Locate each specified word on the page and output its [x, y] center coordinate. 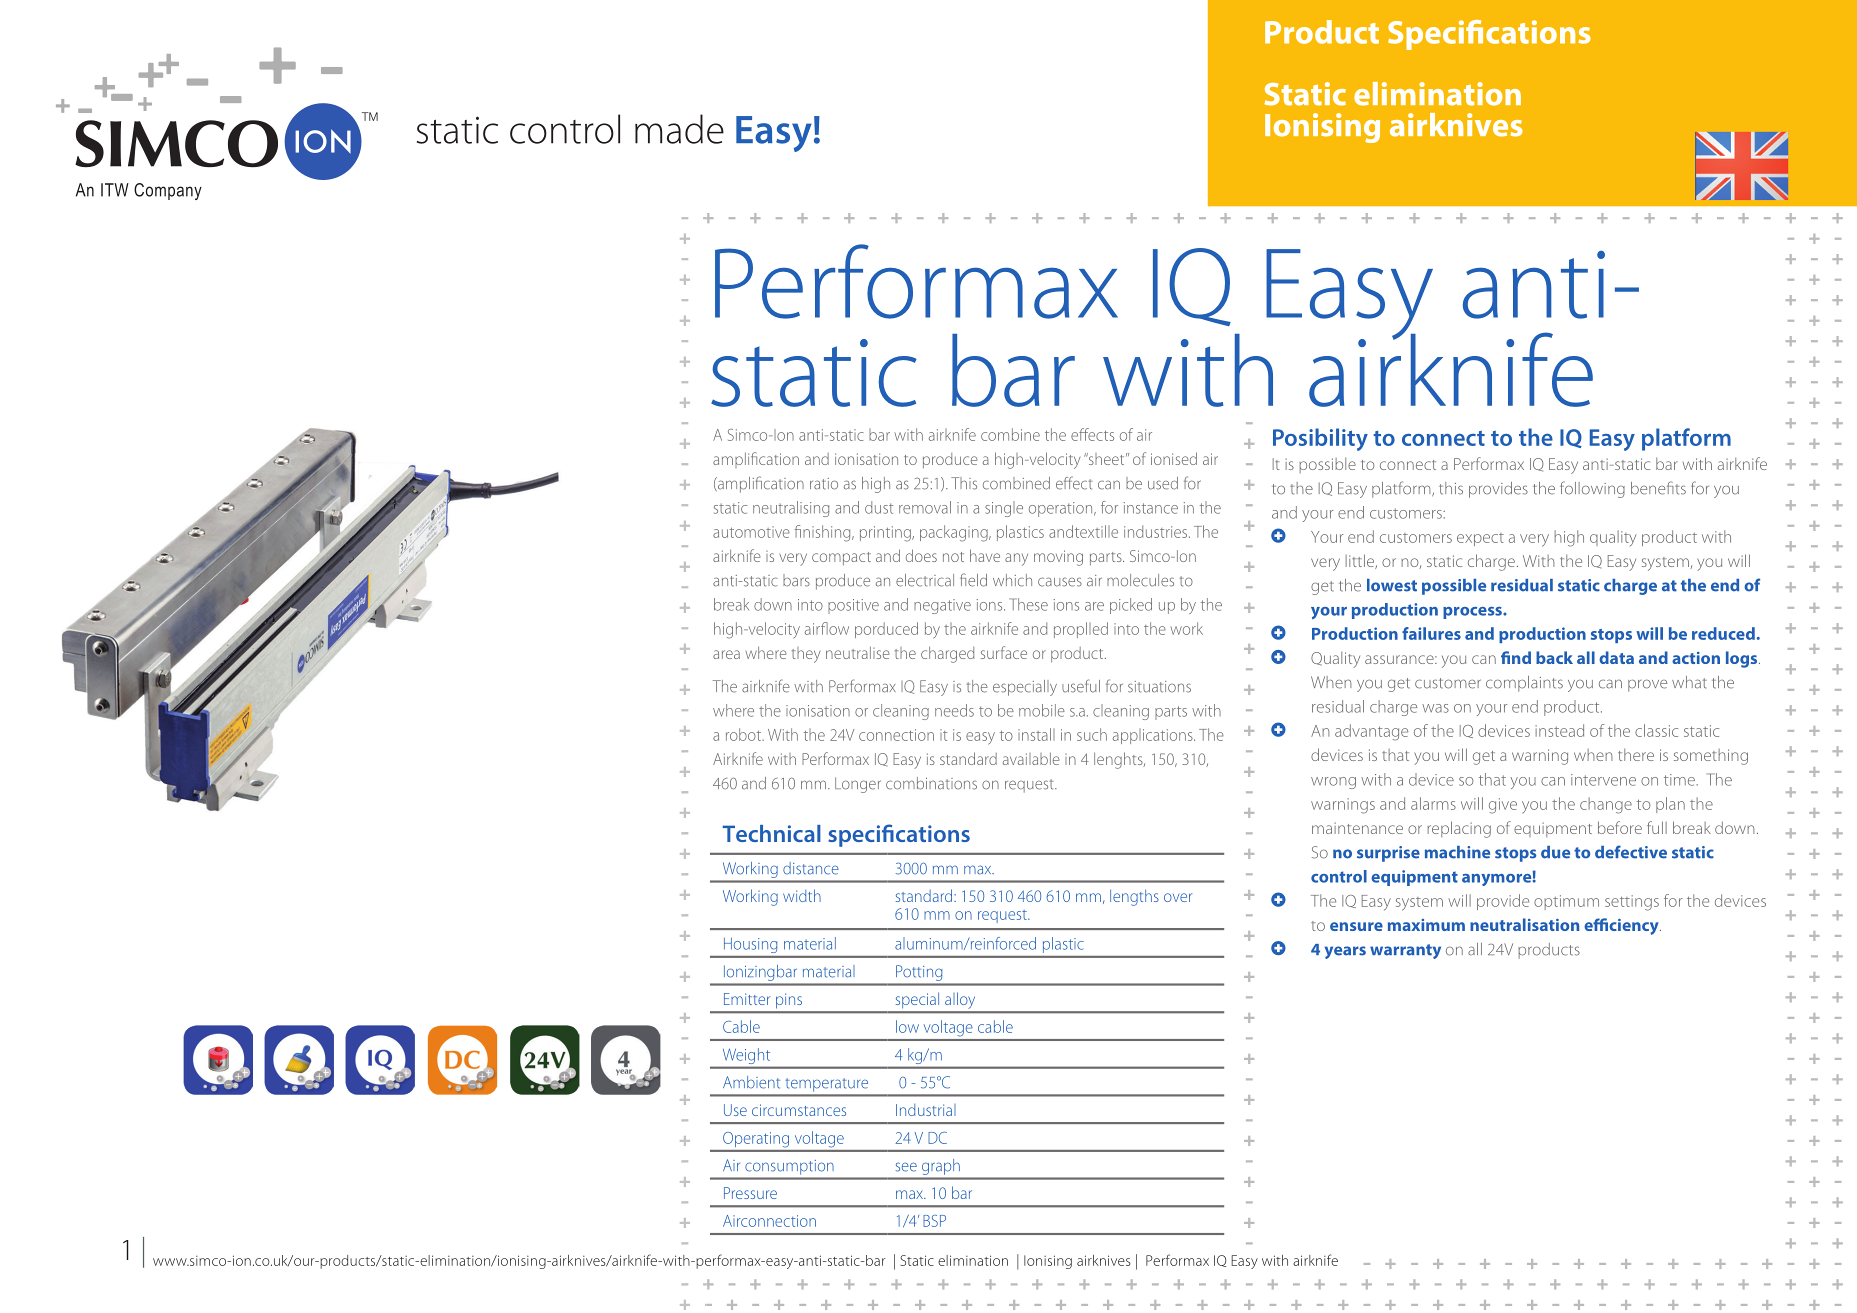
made [679, 129]
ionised [1174, 458]
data [1616, 657]
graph [941, 1167]
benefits [1658, 488]
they [806, 655]
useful [1081, 686]
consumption [789, 1167]
